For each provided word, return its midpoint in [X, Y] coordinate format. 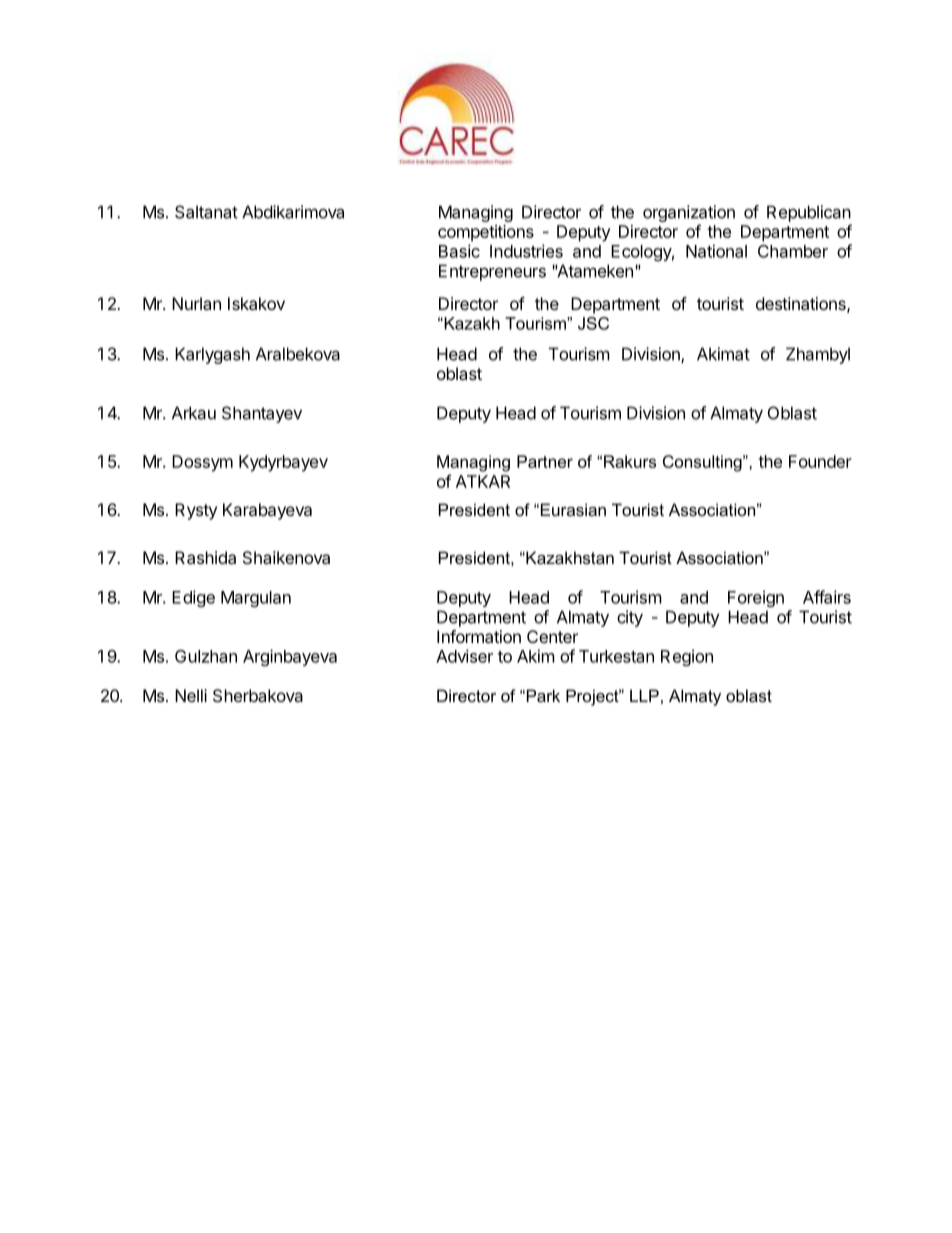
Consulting [703, 463]
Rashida [205, 557]
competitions [486, 233]
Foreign [756, 598]
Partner [545, 461]
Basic [459, 251]
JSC [593, 323]
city [630, 618]
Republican [809, 213]
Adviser [464, 656]
